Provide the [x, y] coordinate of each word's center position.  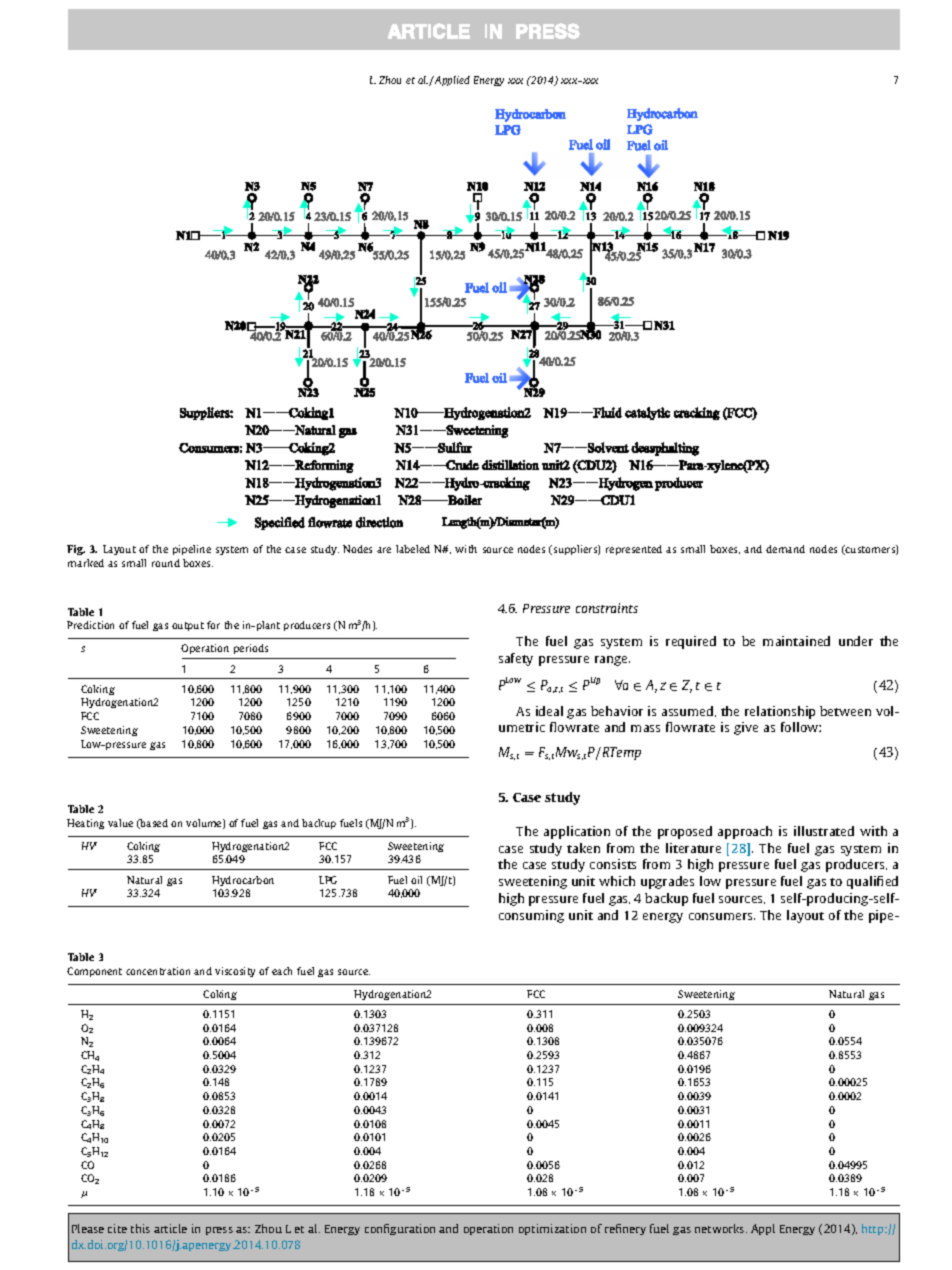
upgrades [667, 882]
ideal [549, 711]
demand [785, 549]
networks [721, 1228]
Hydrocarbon [243, 881]
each [282, 971]
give [746, 728]
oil [416, 880]
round [166, 563]
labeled [413, 549]
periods [251, 649]
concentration [158, 971]
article [170, 1228]
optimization [552, 1229]
